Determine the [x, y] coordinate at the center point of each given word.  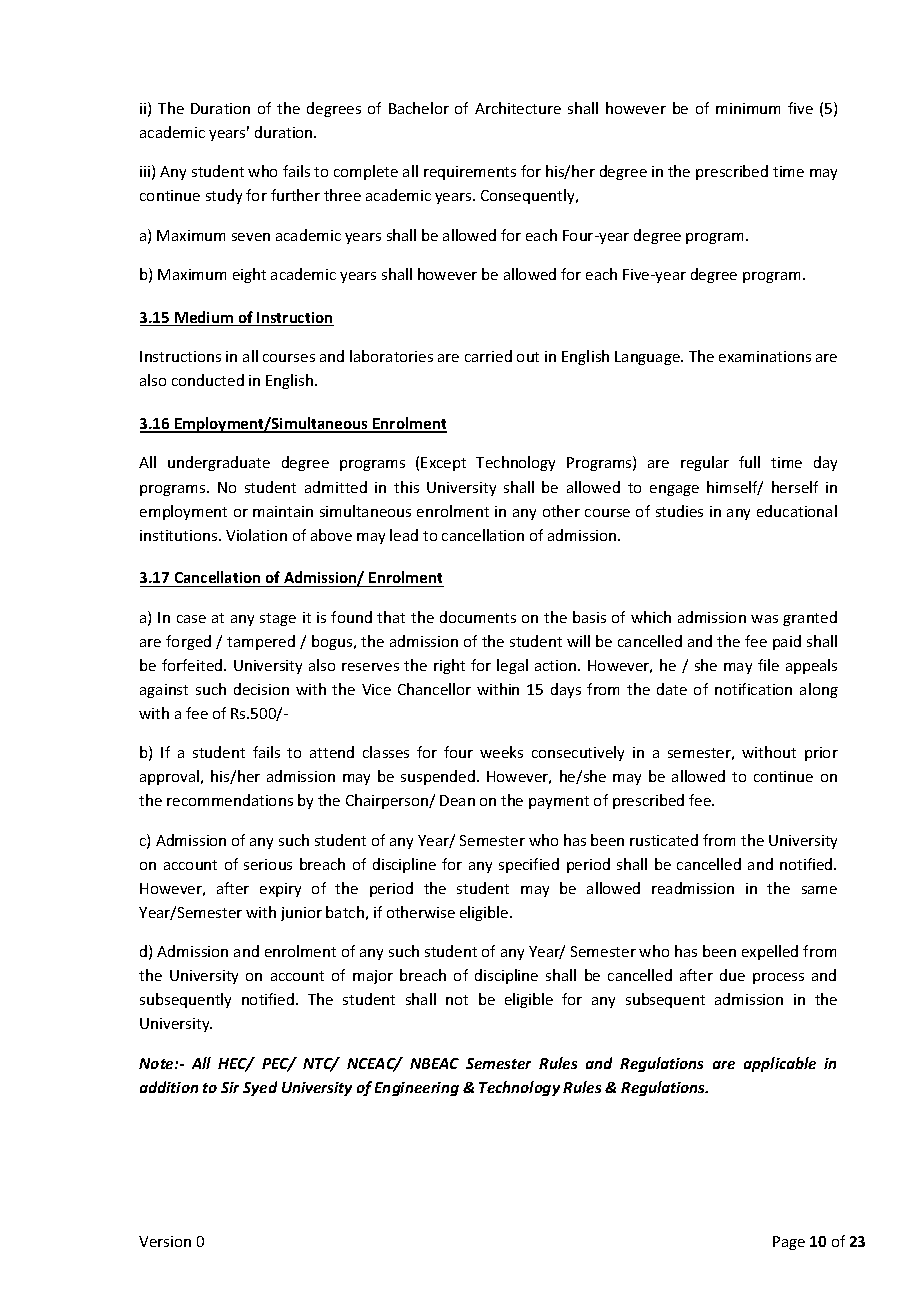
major [373, 977]
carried [488, 356]
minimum [748, 108]
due [732, 975]
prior [821, 754]
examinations [765, 356]
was [764, 619]
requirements [470, 173]
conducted [208, 380]
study [224, 196]
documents [478, 617]
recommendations [230, 800]
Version [165, 1241]
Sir [230, 1087]
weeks [501, 752]
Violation [256, 535]
